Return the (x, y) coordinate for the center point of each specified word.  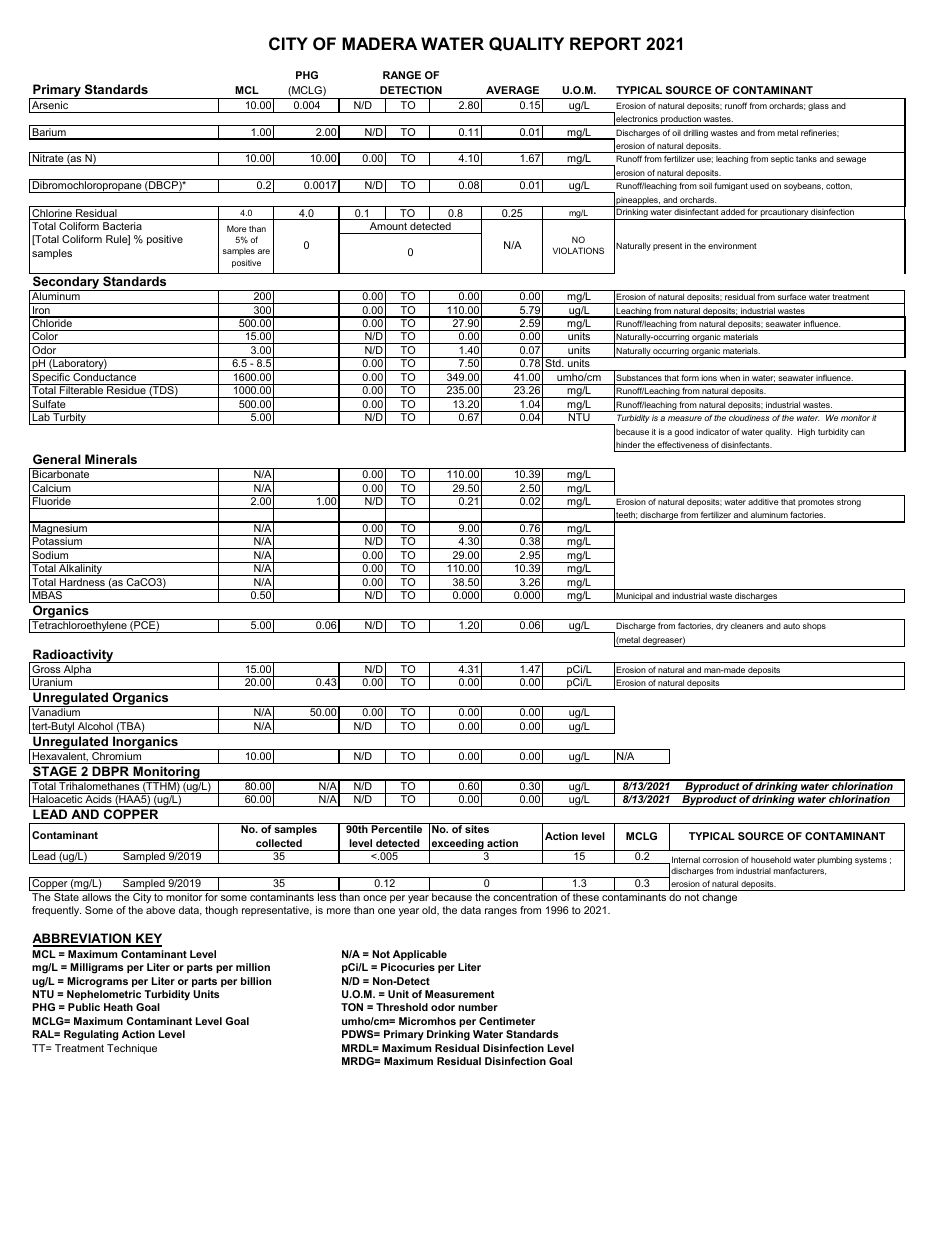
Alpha (78, 671)
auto (791, 626)
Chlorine (52, 214)
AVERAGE (512, 90)
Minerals (111, 459)
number (478, 1007)
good (684, 433)
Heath (118, 1007)
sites (477, 828)
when (730, 378)
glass (818, 107)
